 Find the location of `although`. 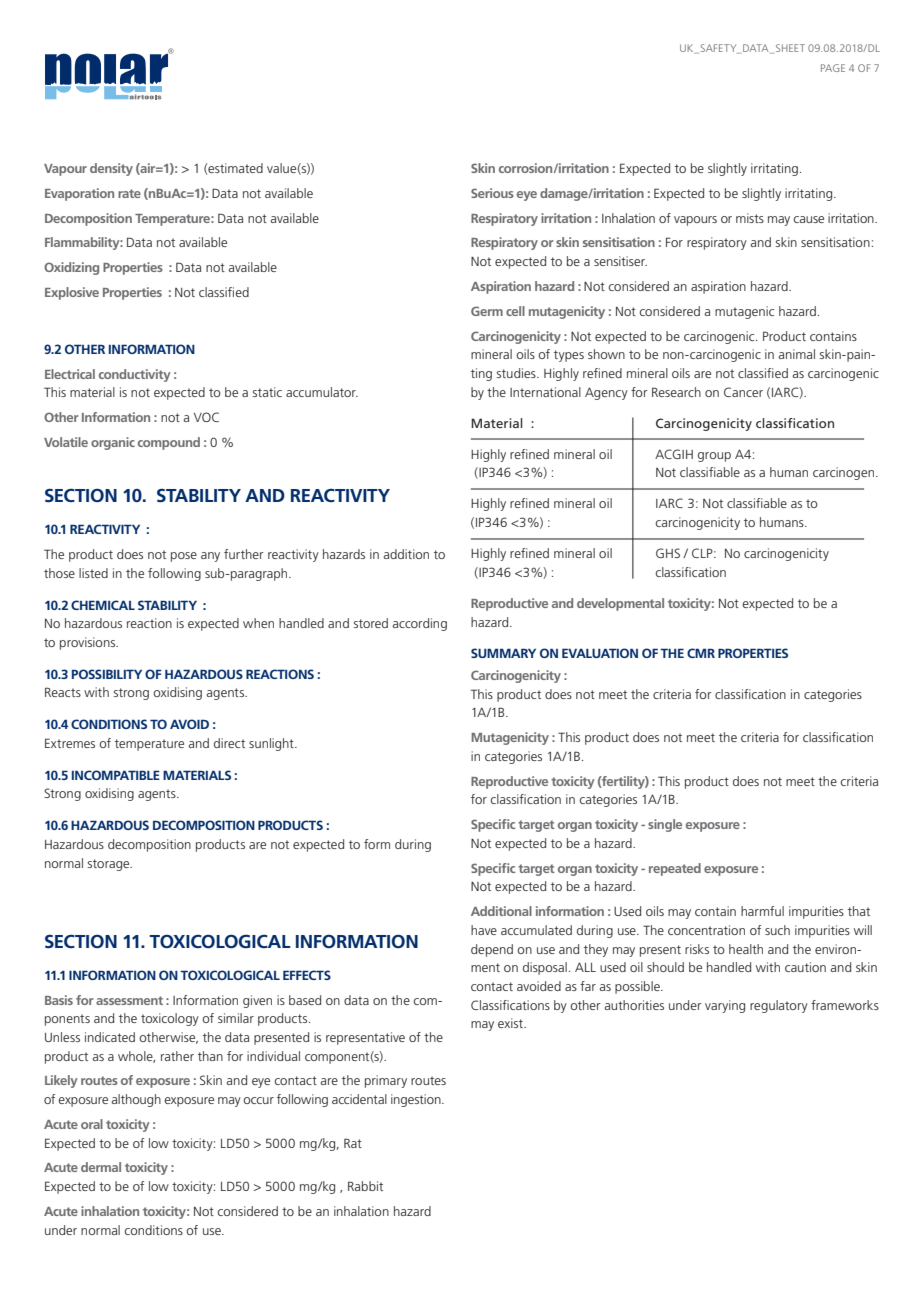

although is located at coordinates (136, 1100).
